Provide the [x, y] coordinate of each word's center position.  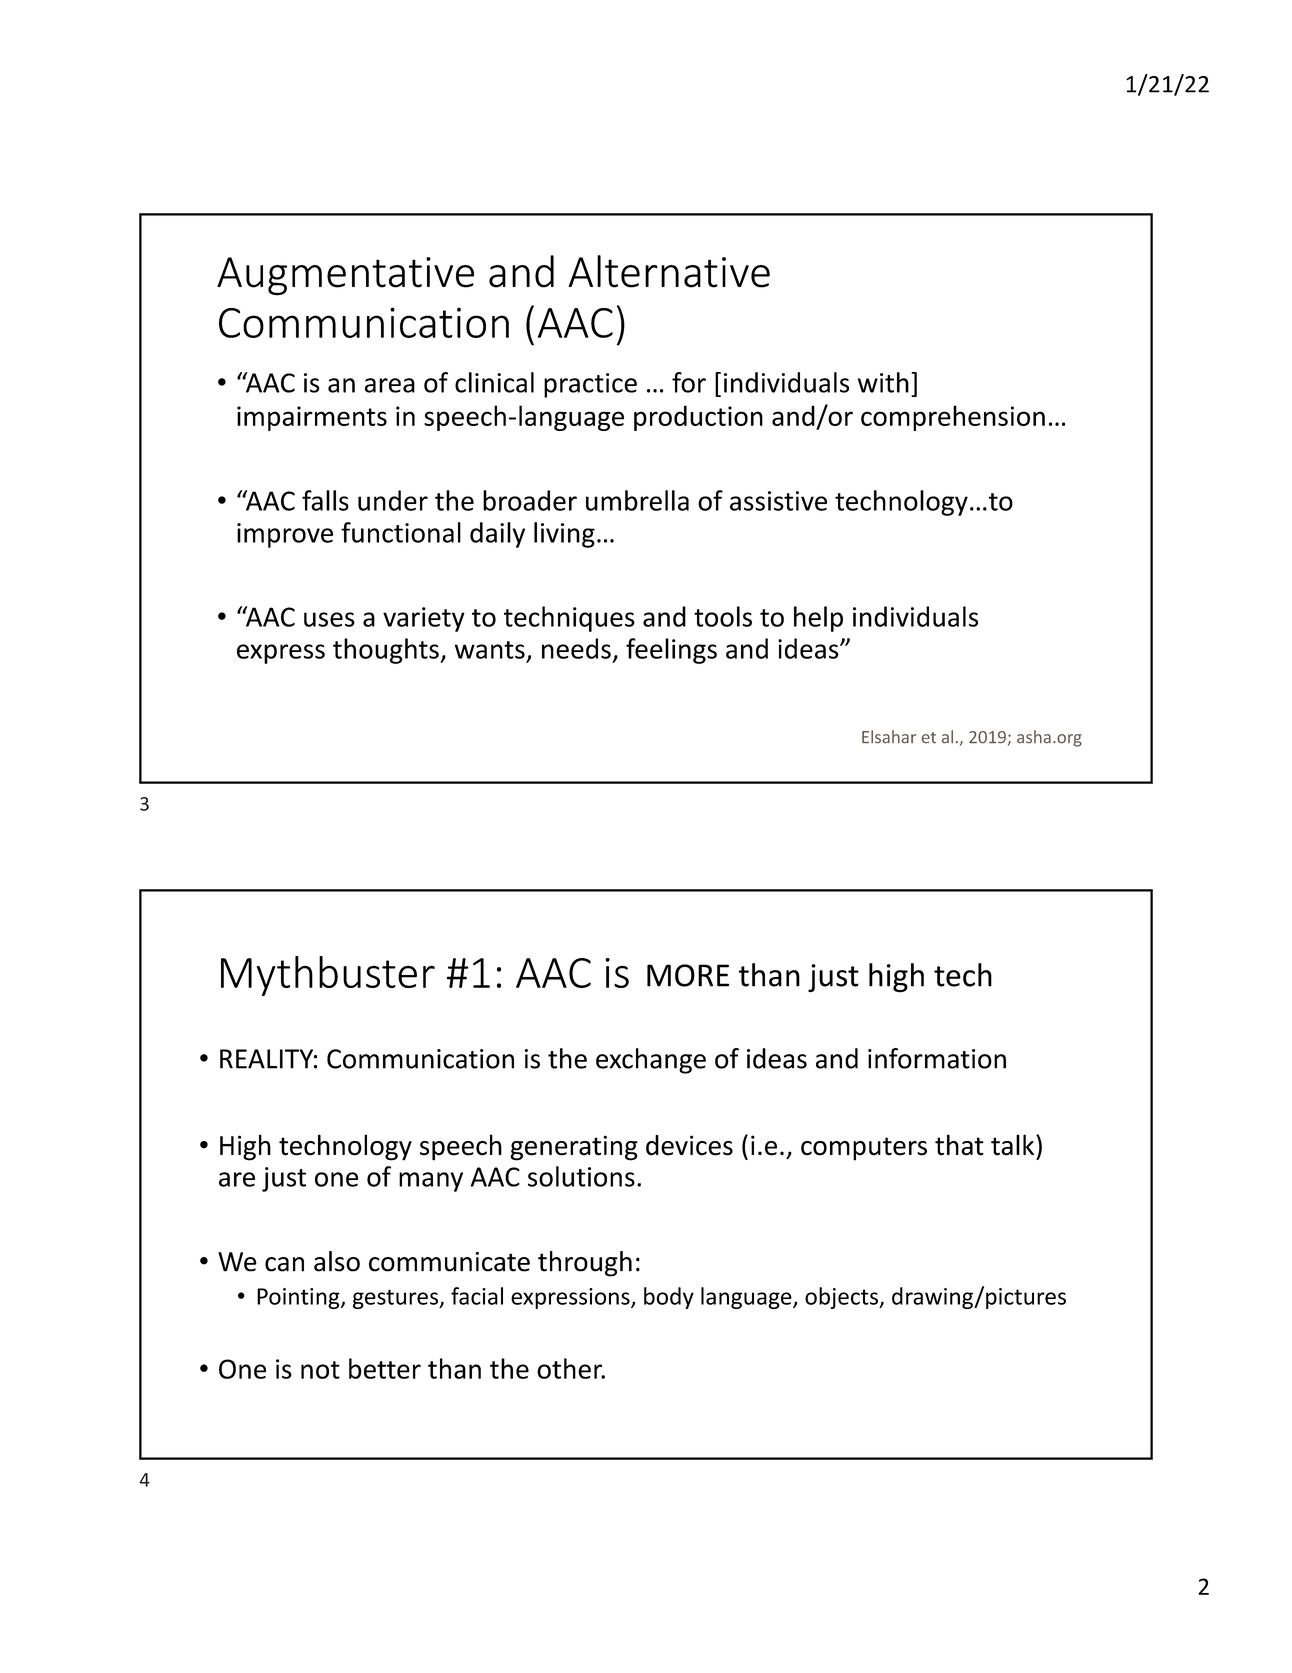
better [385, 1368]
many [431, 1182]
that [959, 1145]
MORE [688, 975]
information [937, 1058]
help [818, 619]
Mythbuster [328, 976]
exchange [651, 1061]
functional [401, 532]
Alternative [669, 271]
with [883, 382]
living [564, 535]
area [390, 385]
